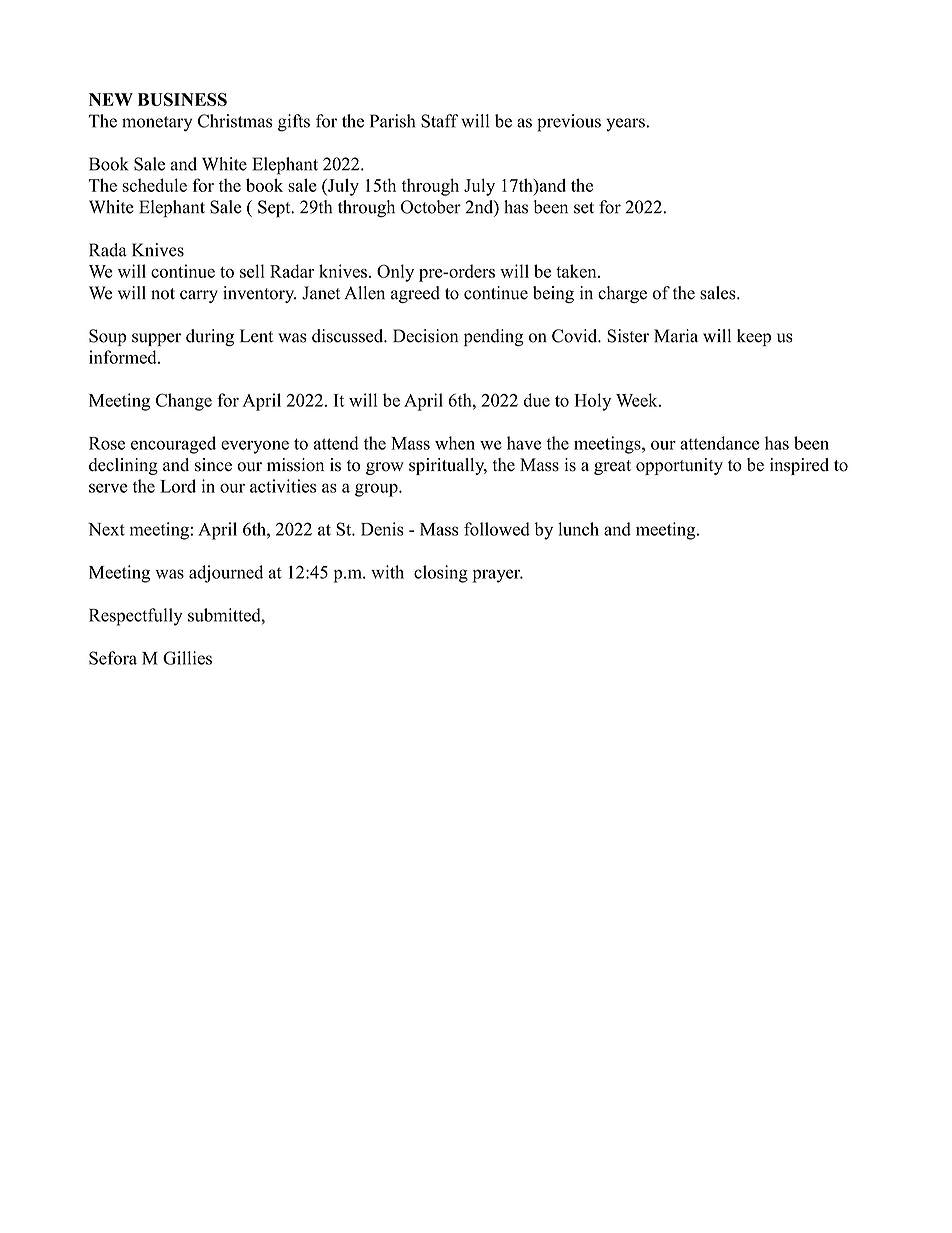 This document has height=1233, width=952. What do you see at coordinates (441, 574) in the document?
I see `closing` at bounding box center [441, 574].
